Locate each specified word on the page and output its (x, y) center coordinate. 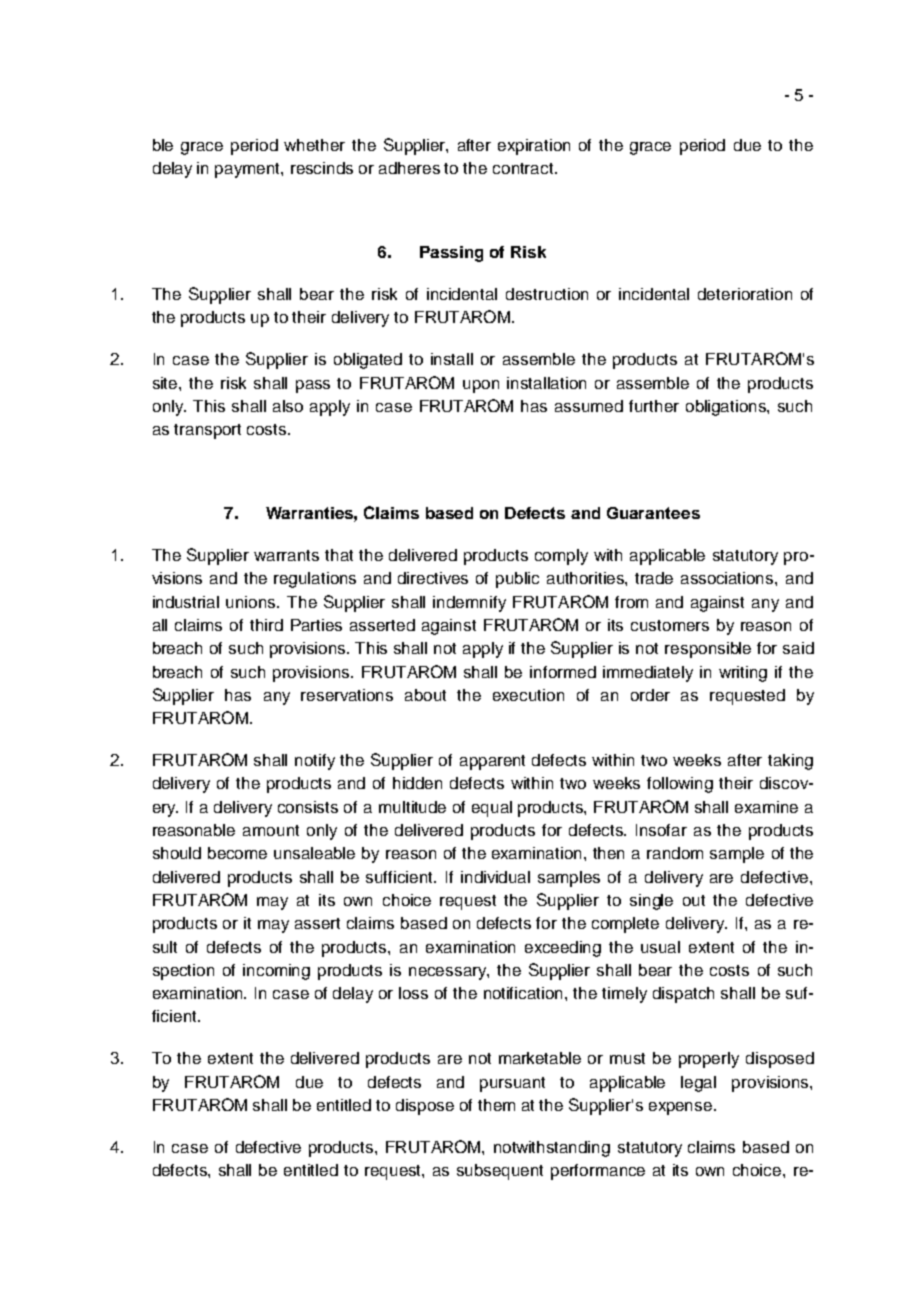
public (517, 580)
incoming (276, 972)
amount (271, 830)
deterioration (745, 294)
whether (314, 145)
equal (492, 809)
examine (766, 807)
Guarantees (653, 513)
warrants (286, 555)
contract (524, 168)
